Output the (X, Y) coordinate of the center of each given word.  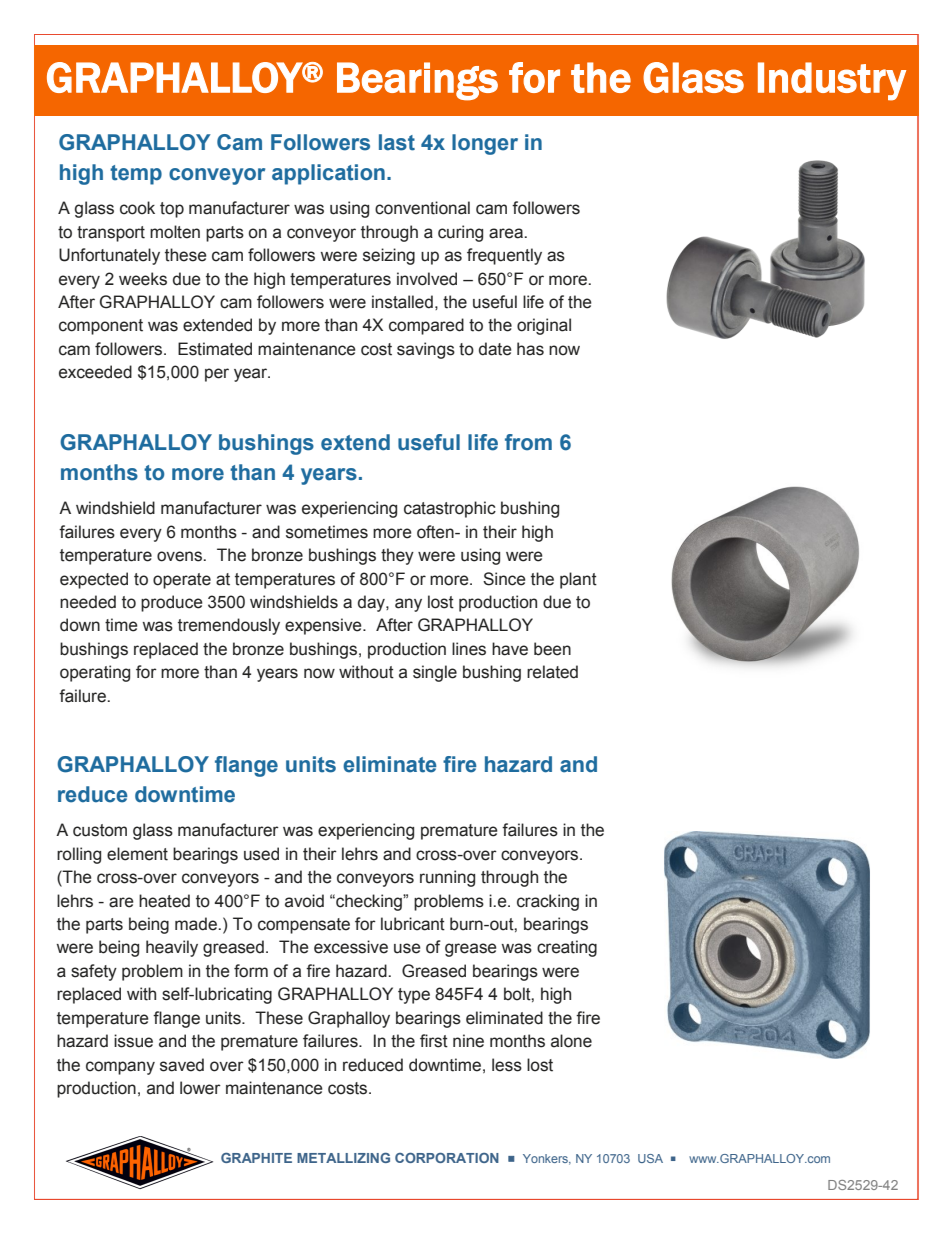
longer (485, 144)
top (172, 210)
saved (182, 1065)
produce (172, 603)
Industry (832, 81)
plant (578, 580)
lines (469, 649)
